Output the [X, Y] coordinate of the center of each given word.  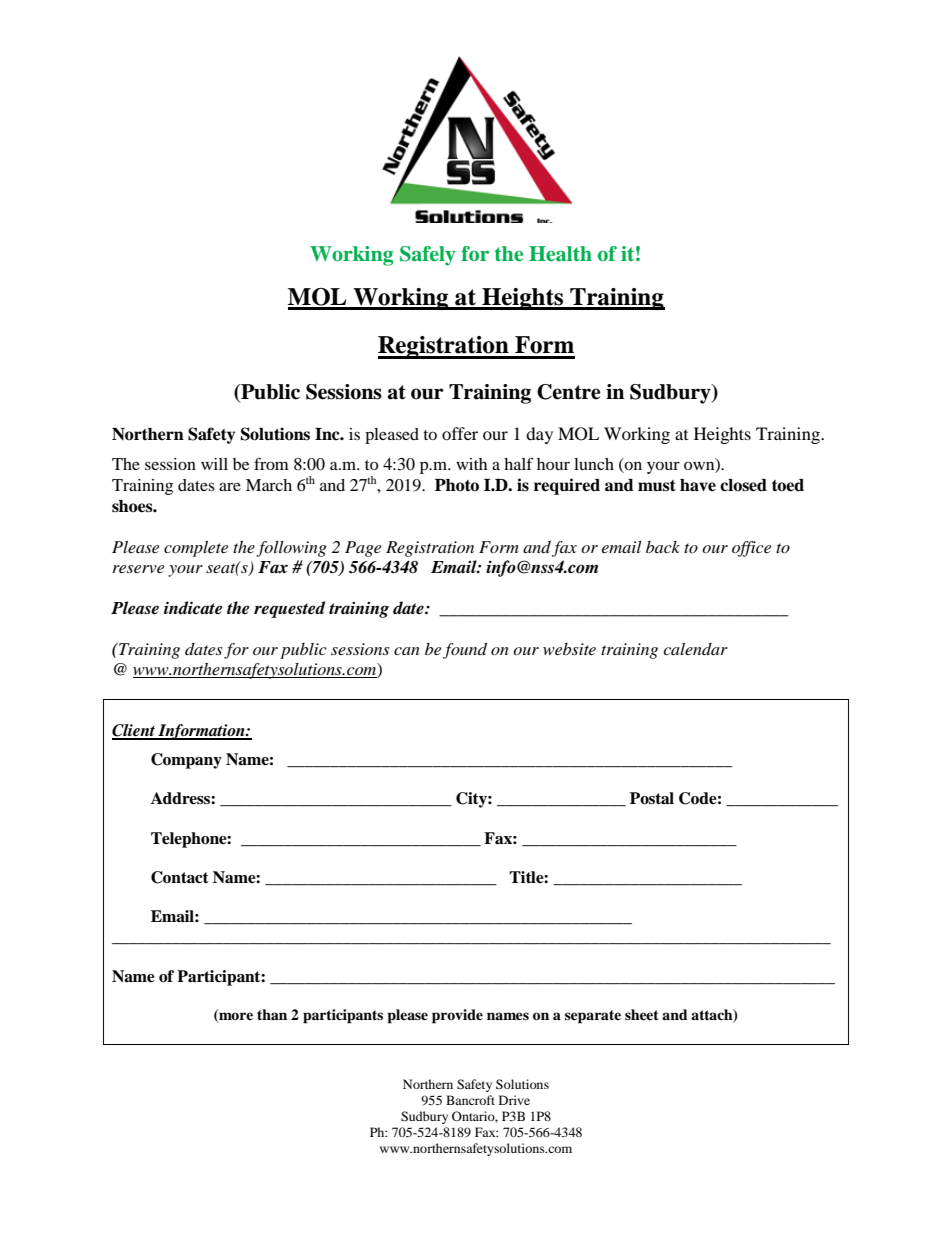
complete [196, 549]
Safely [428, 256]
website [569, 649]
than [272, 1014]
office [751, 549]
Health [560, 254]
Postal [652, 798]
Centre [569, 392]
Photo [457, 485]
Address [181, 798]
